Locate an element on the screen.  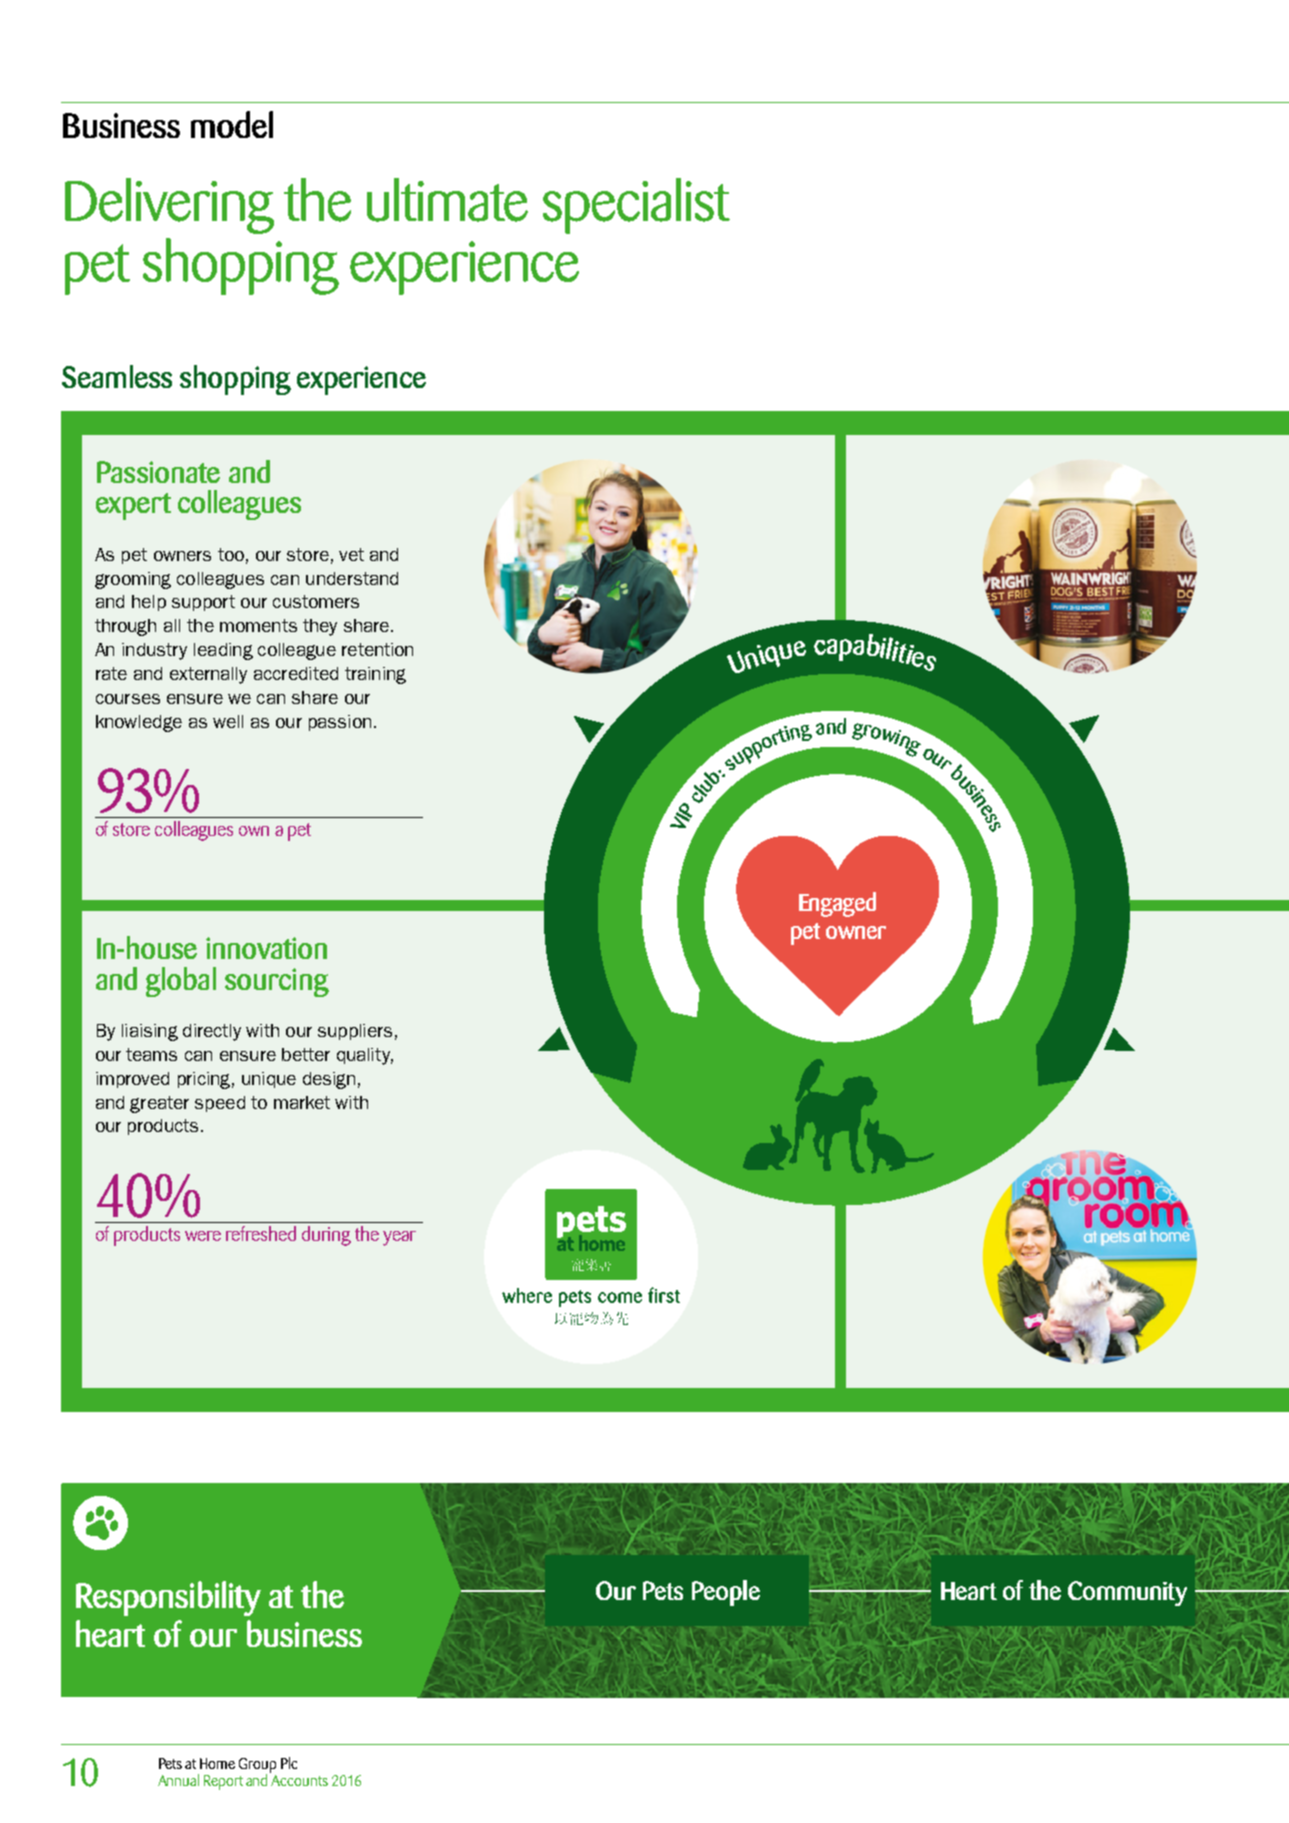
Home is located at coordinates (217, 1763).
